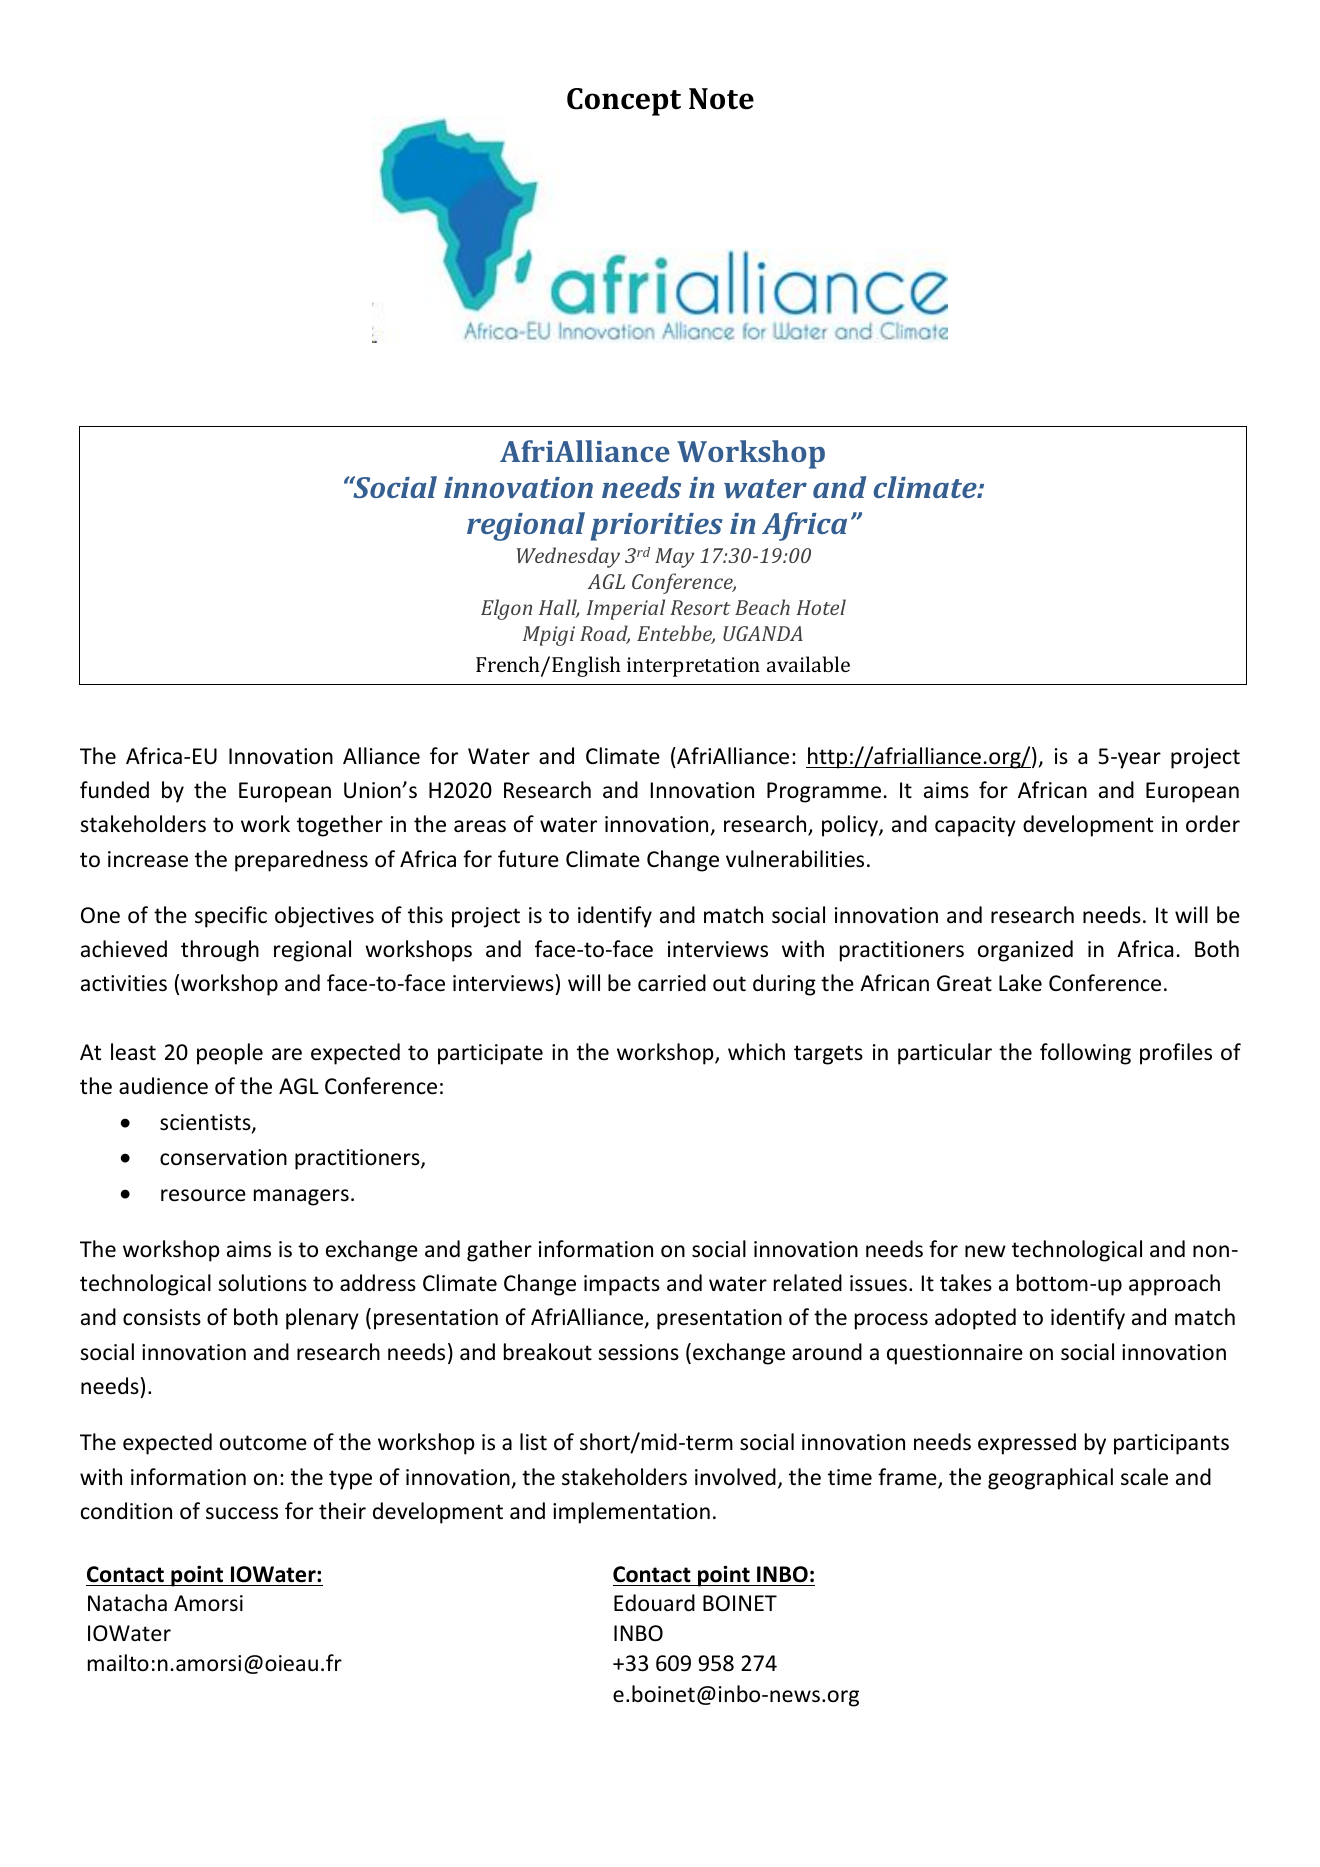 The height and width of the screenshot is (1867, 1320). What do you see at coordinates (1050, 1479) in the screenshot?
I see `geographical` at bounding box center [1050, 1479].
